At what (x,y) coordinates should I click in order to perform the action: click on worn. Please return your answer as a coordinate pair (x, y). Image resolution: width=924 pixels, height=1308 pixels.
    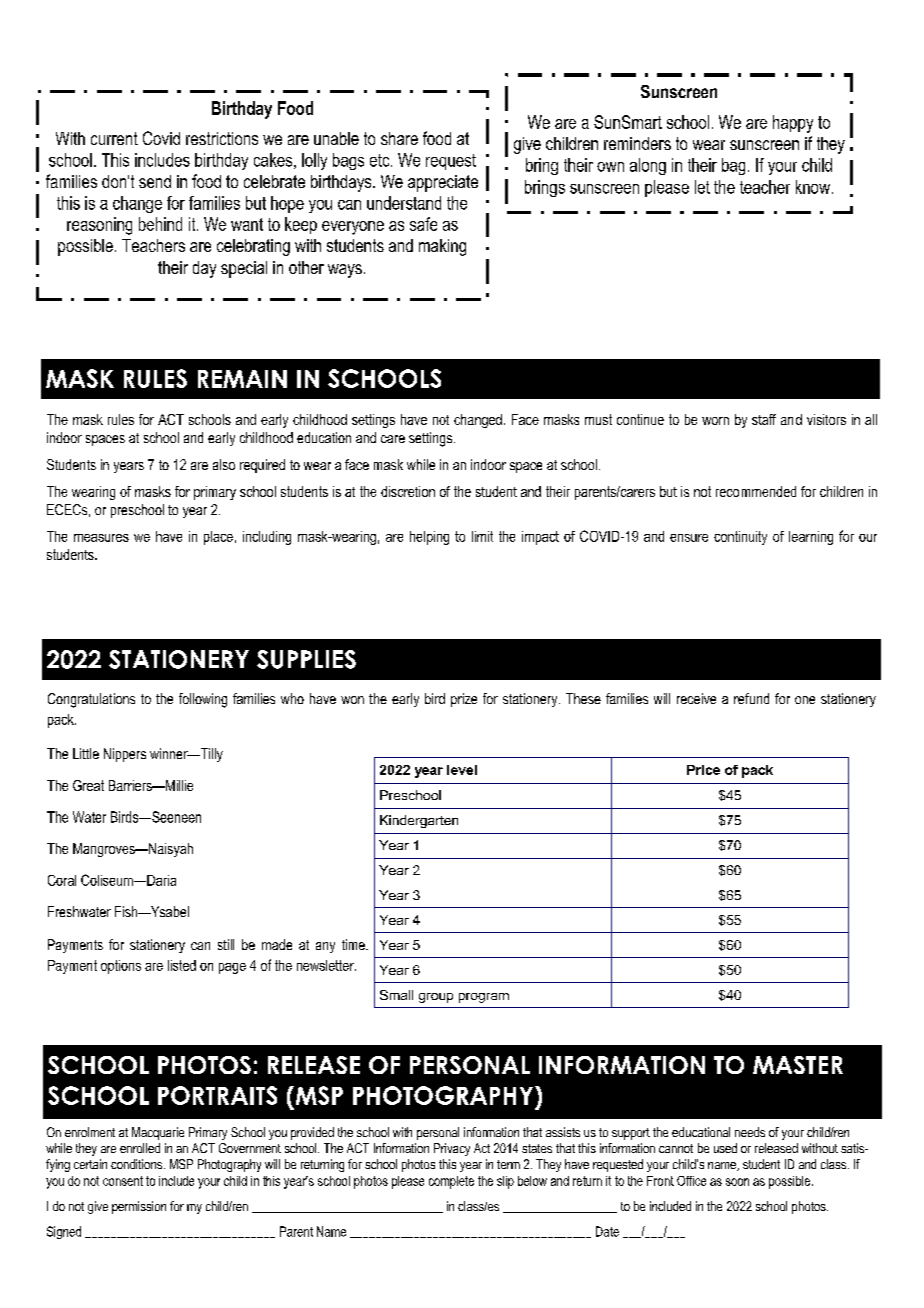
    Looking at the image, I should click on (715, 421).
